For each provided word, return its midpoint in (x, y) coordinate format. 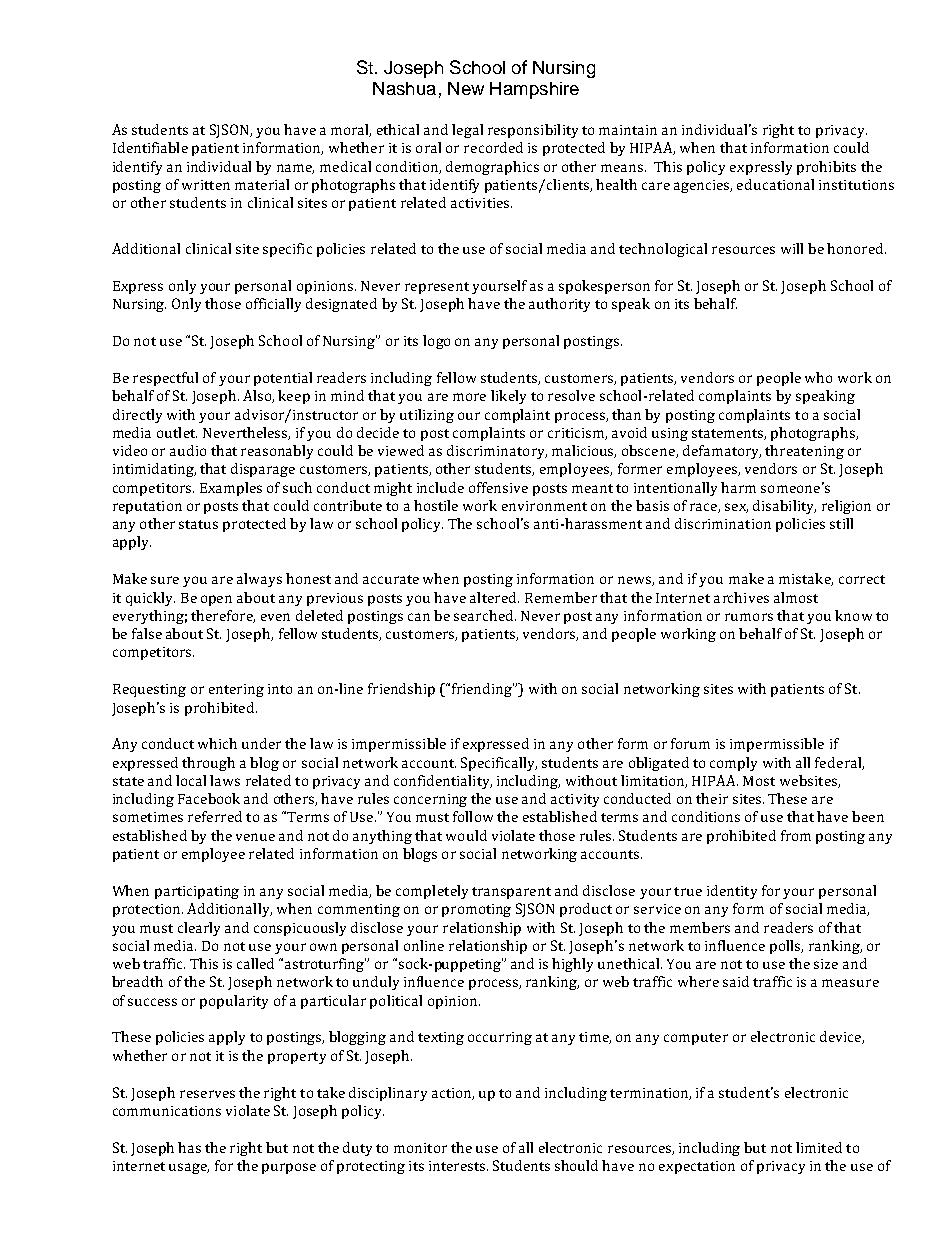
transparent (511, 893)
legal (467, 131)
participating (197, 892)
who (818, 377)
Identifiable (150, 147)
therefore (223, 616)
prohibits (826, 168)
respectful (165, 379)
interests (458, 1166)
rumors (749, 617)
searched (485, 615)
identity (732, 892)
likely (508, 397)
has (189, 1147)
